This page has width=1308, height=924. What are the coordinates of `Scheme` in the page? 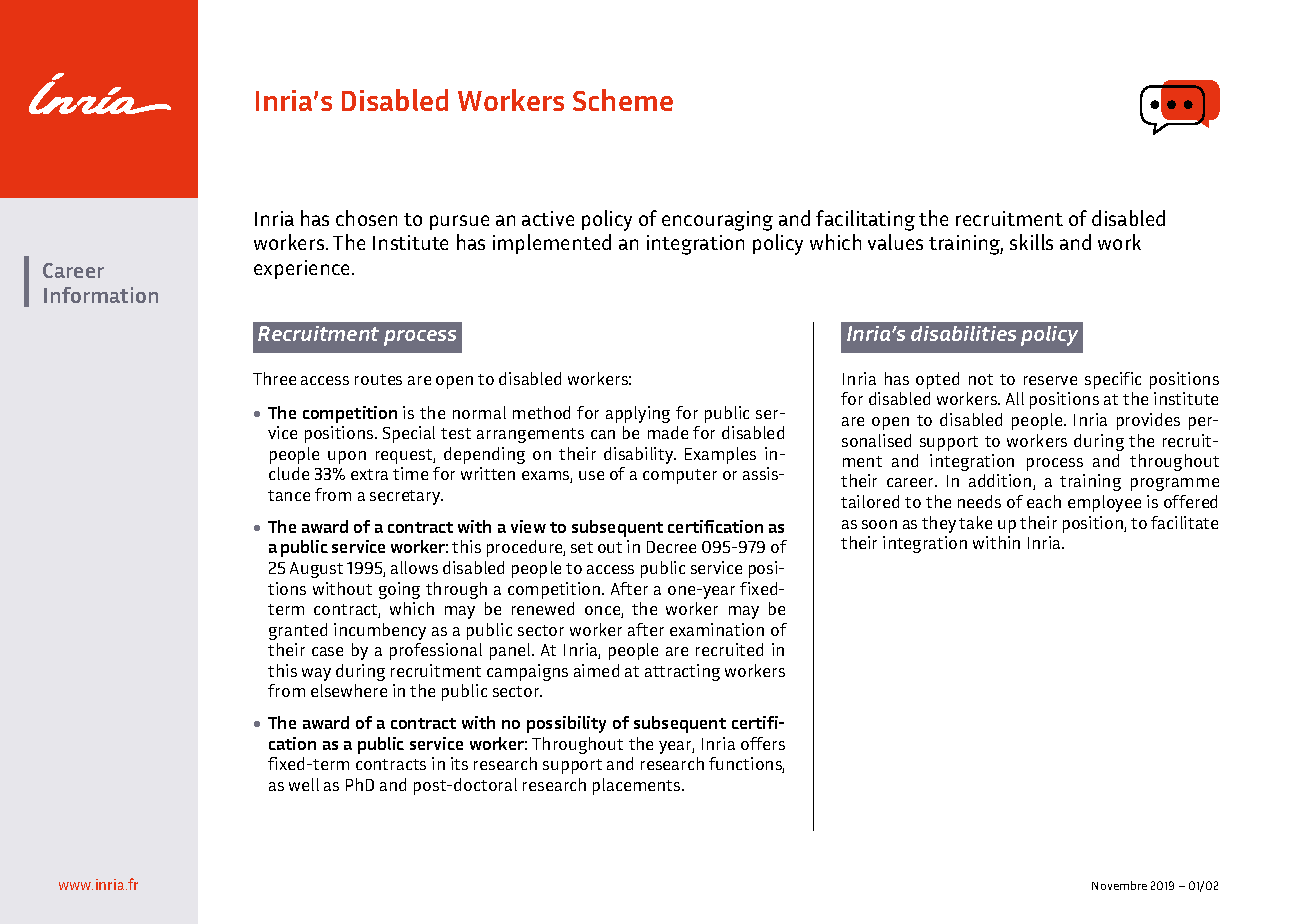 It's located at (623, 100).
